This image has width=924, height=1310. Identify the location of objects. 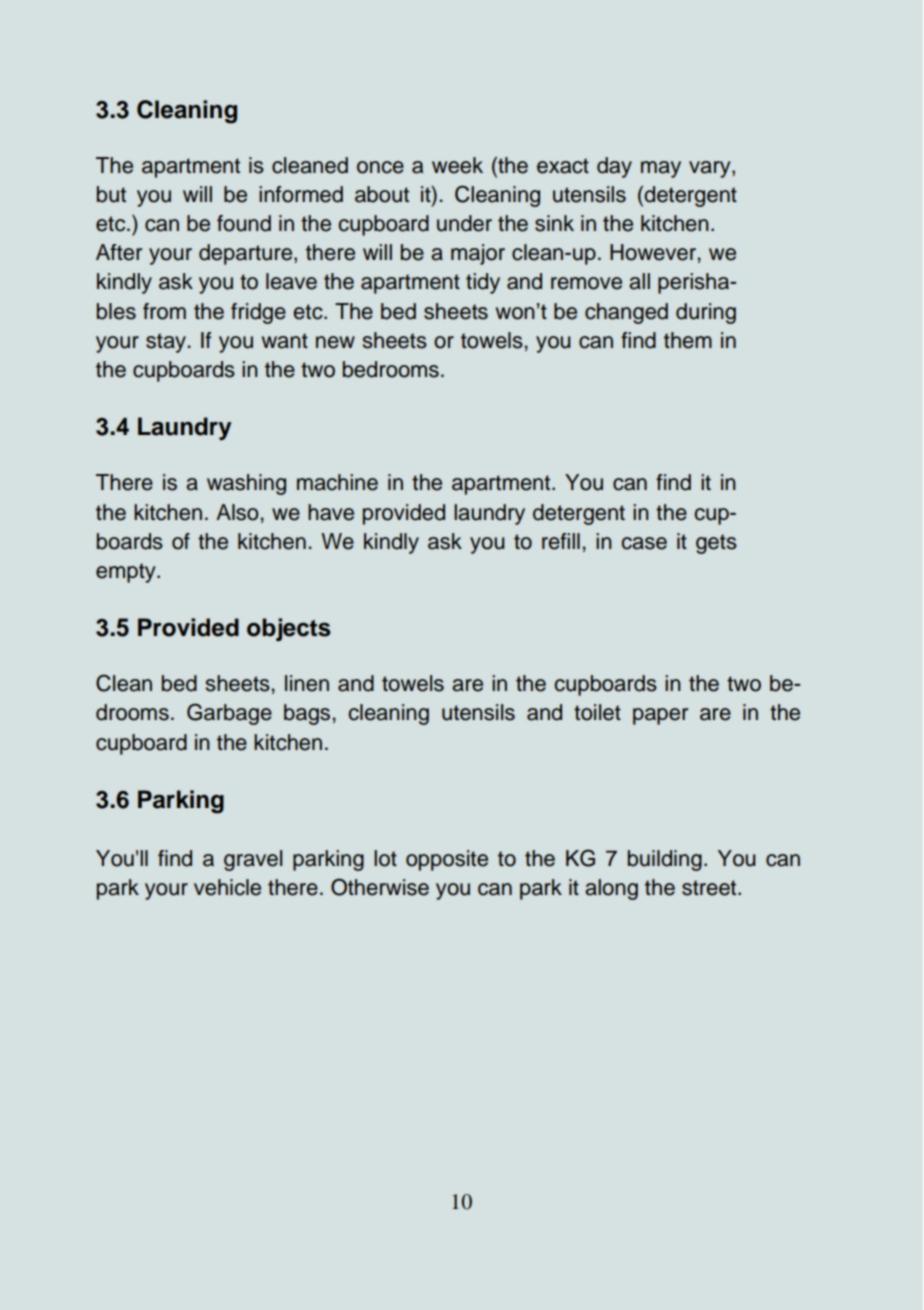
(289, 629).
